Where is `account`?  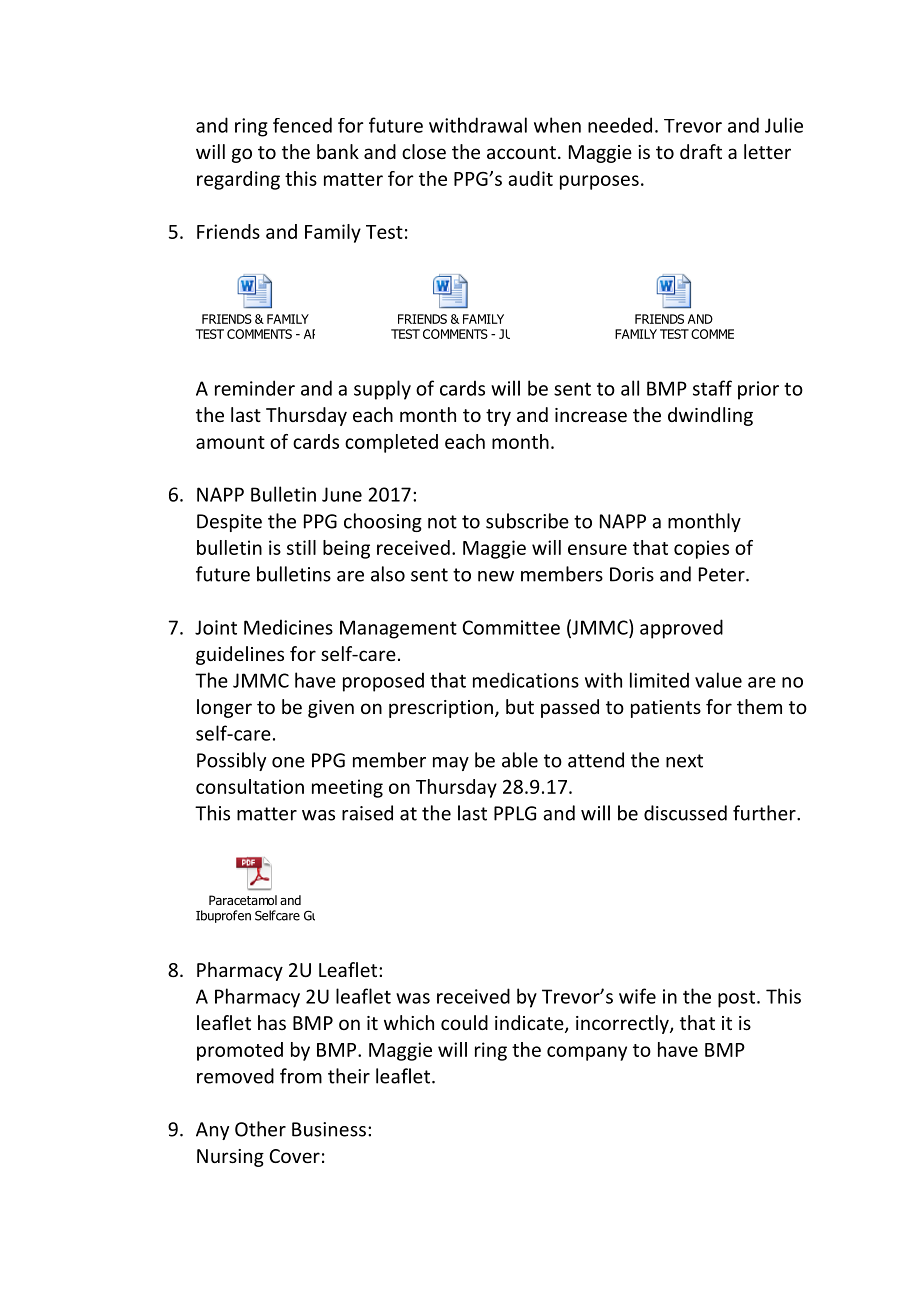 account is located at coordinates (521, 152).
